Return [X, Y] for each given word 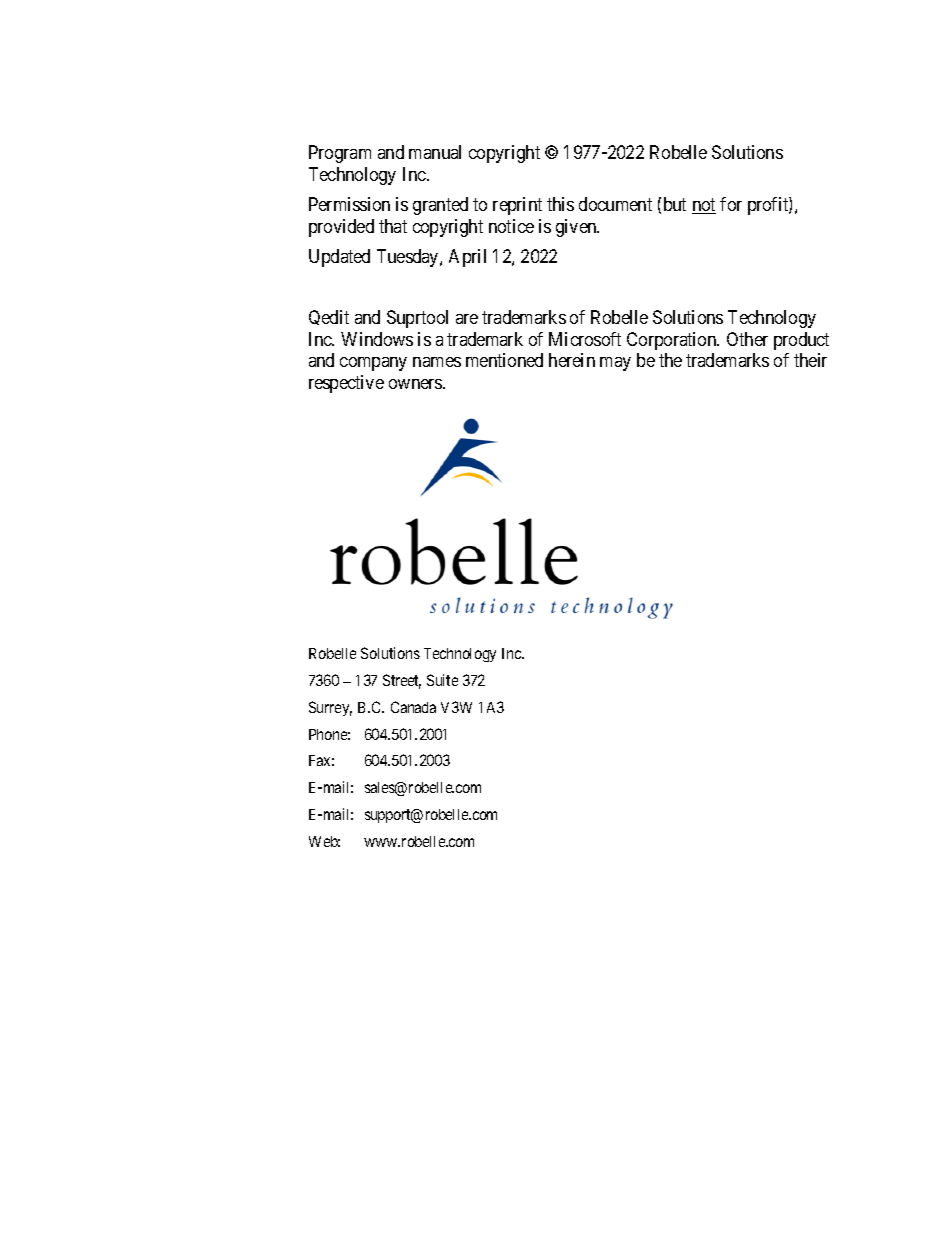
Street [402, 681]
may [615, 364]
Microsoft [585, 339]
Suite [442, 680]
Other [747, 339]
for [731, 204]
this [560, 204]
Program [340, 154]
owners [416, 384]
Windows [377, 339]
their [810, 360]
